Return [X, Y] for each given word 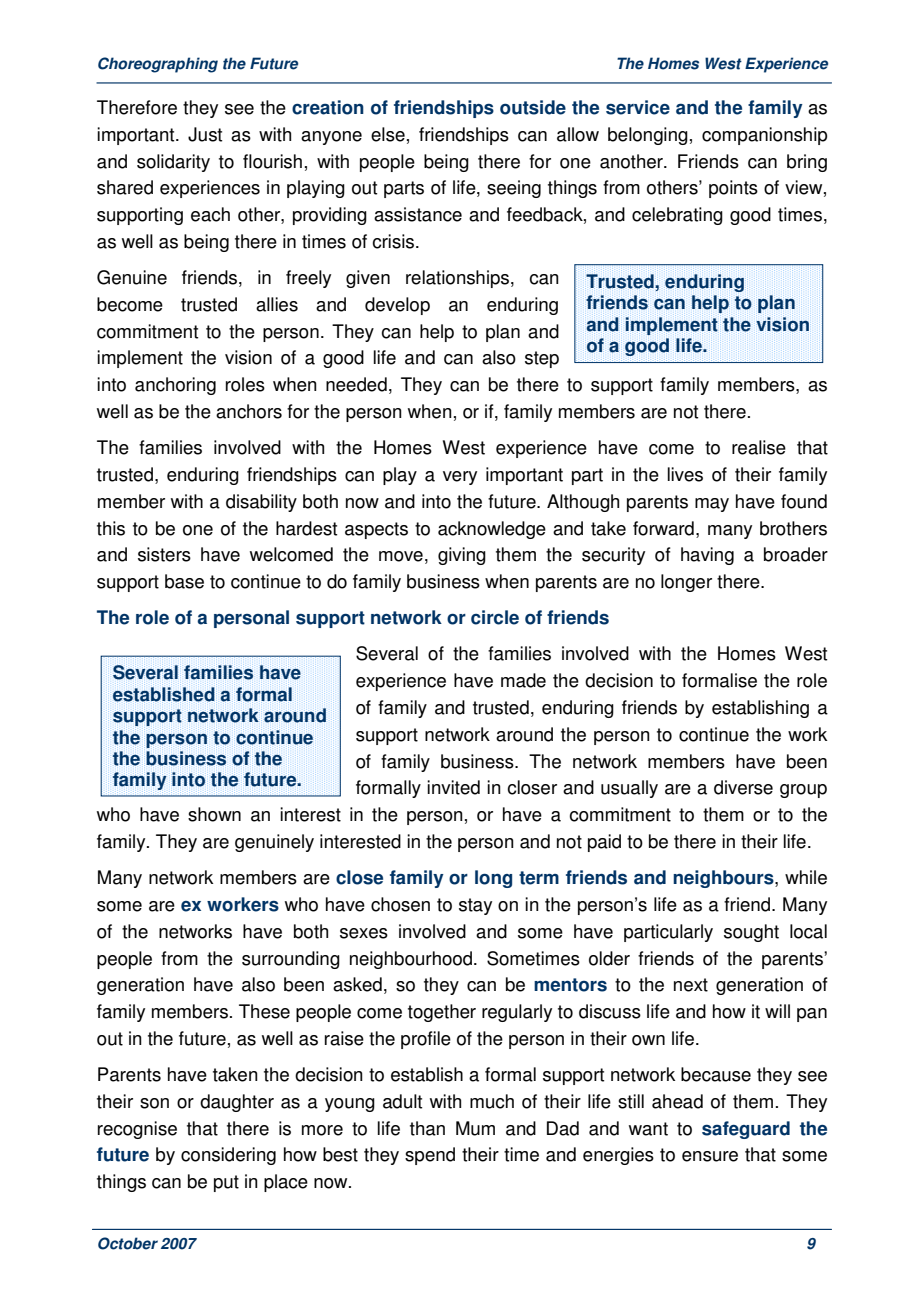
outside [533, 107]
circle [495, 617]
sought [751, 933]
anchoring [175, 386]
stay [475, 906]
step [542, 359]
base [184, 581]
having [707, 556]
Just [205, 134]
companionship [764, 136]
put [226, 1183]
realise [759, 447]
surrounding [291, 960]
